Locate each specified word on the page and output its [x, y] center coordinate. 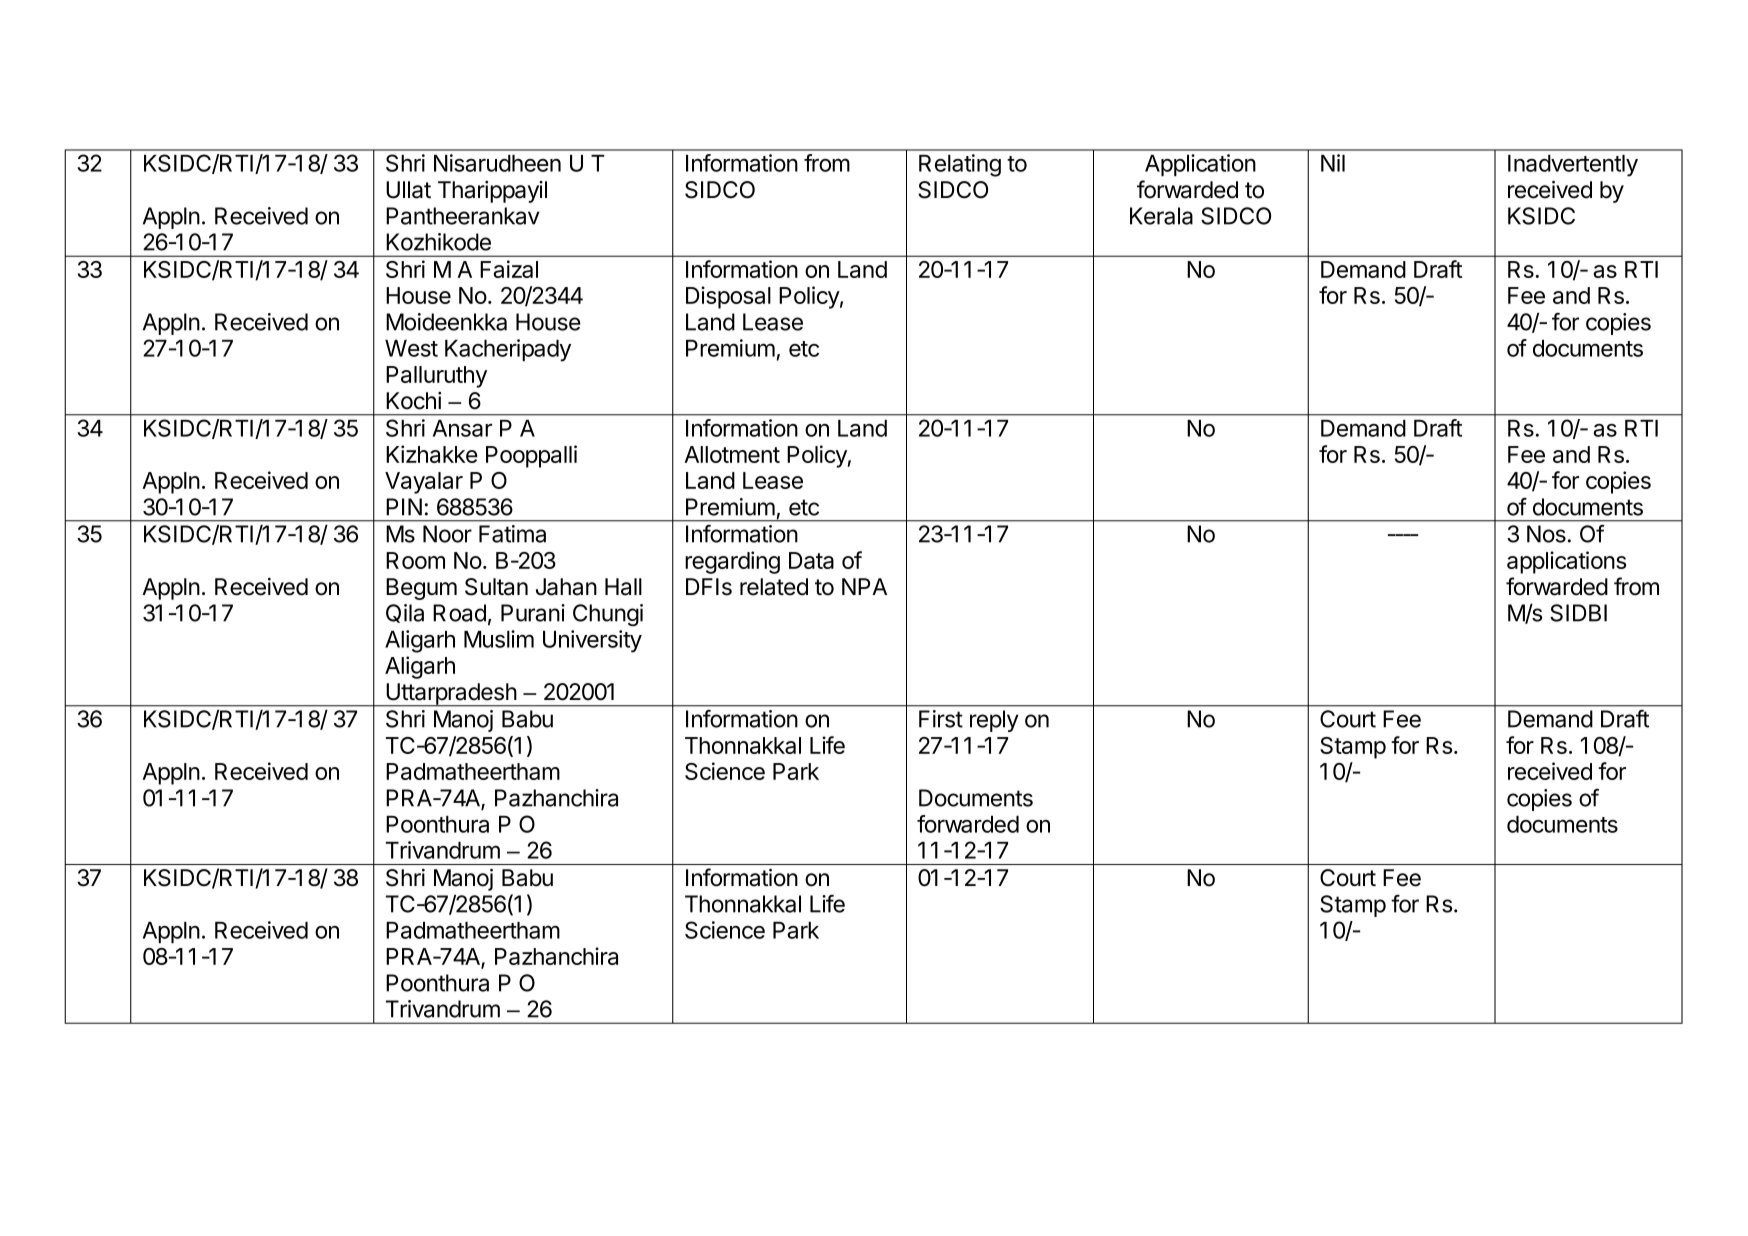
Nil [1333, 163]
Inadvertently [1573, 166]
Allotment [732, 454]
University [592, 641]
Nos [1546, 534]
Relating [960, 165]
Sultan [496, 587]
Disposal [728, 297]
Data [811, 560]
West [411, 348]
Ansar [462, 428]
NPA [864, 586]
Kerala [1161, 216]
